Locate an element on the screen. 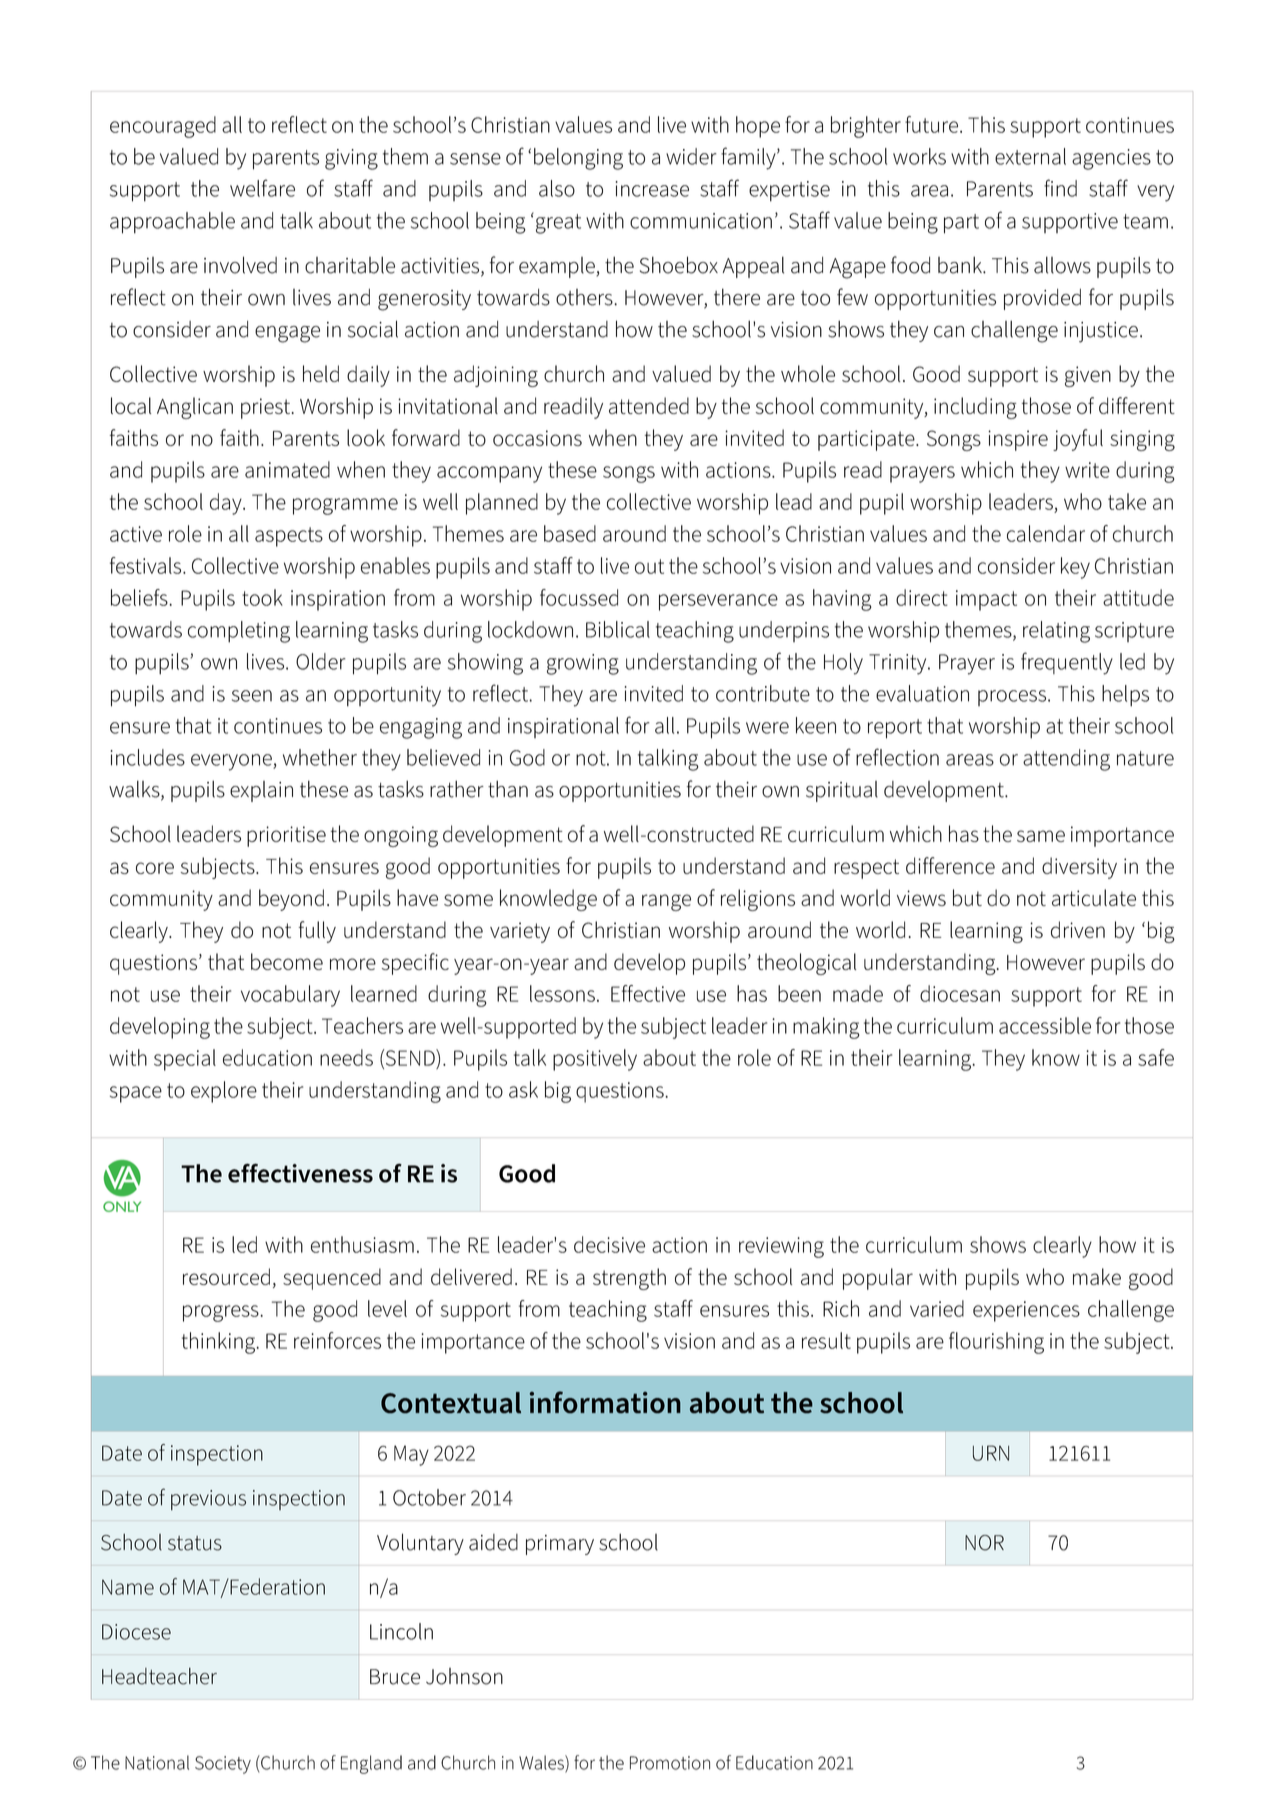 This screenshot has height=1799, width=1271. welfare is located at coordinates (262, 188).
